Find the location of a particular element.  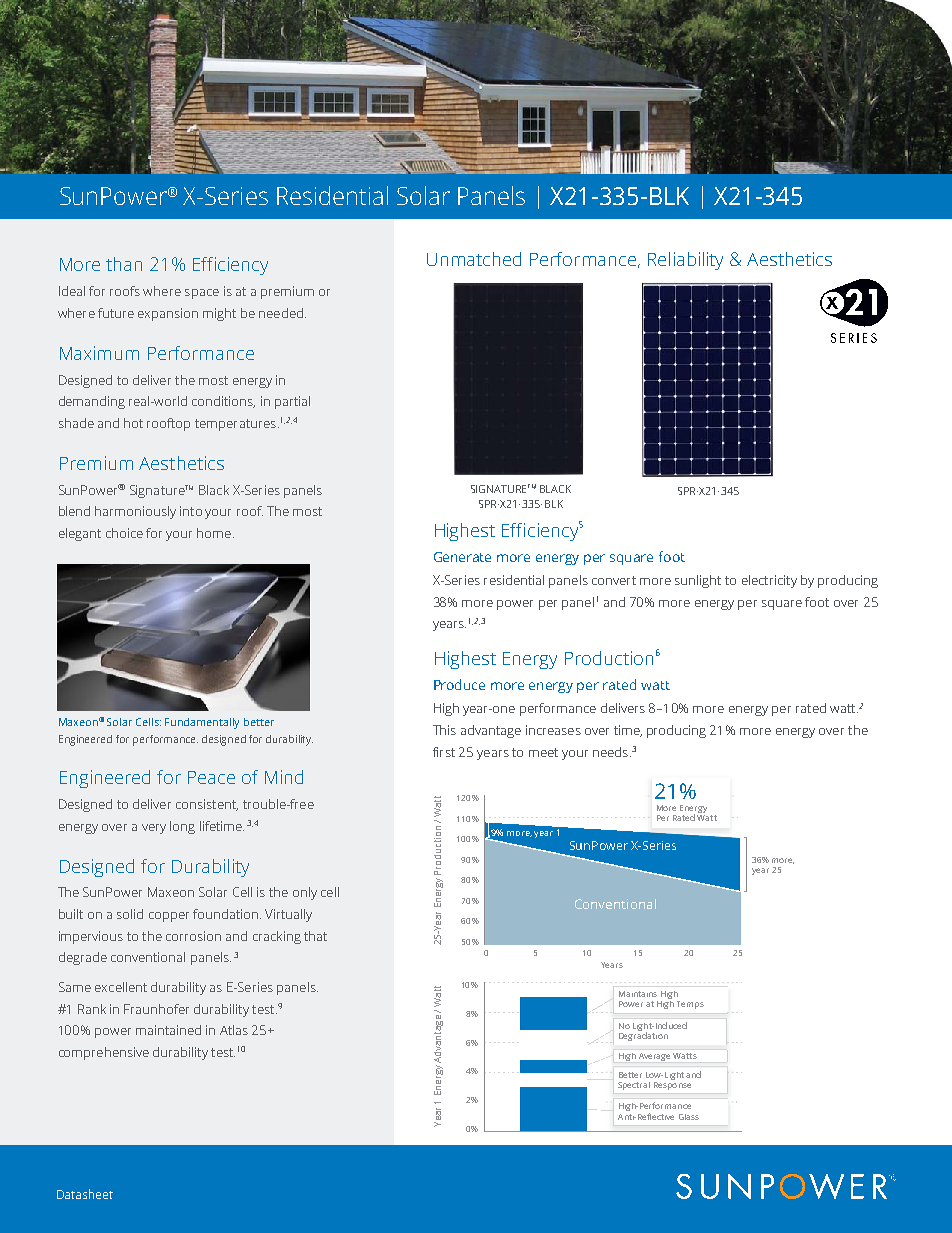

very is located at coordinates (154, 829).
